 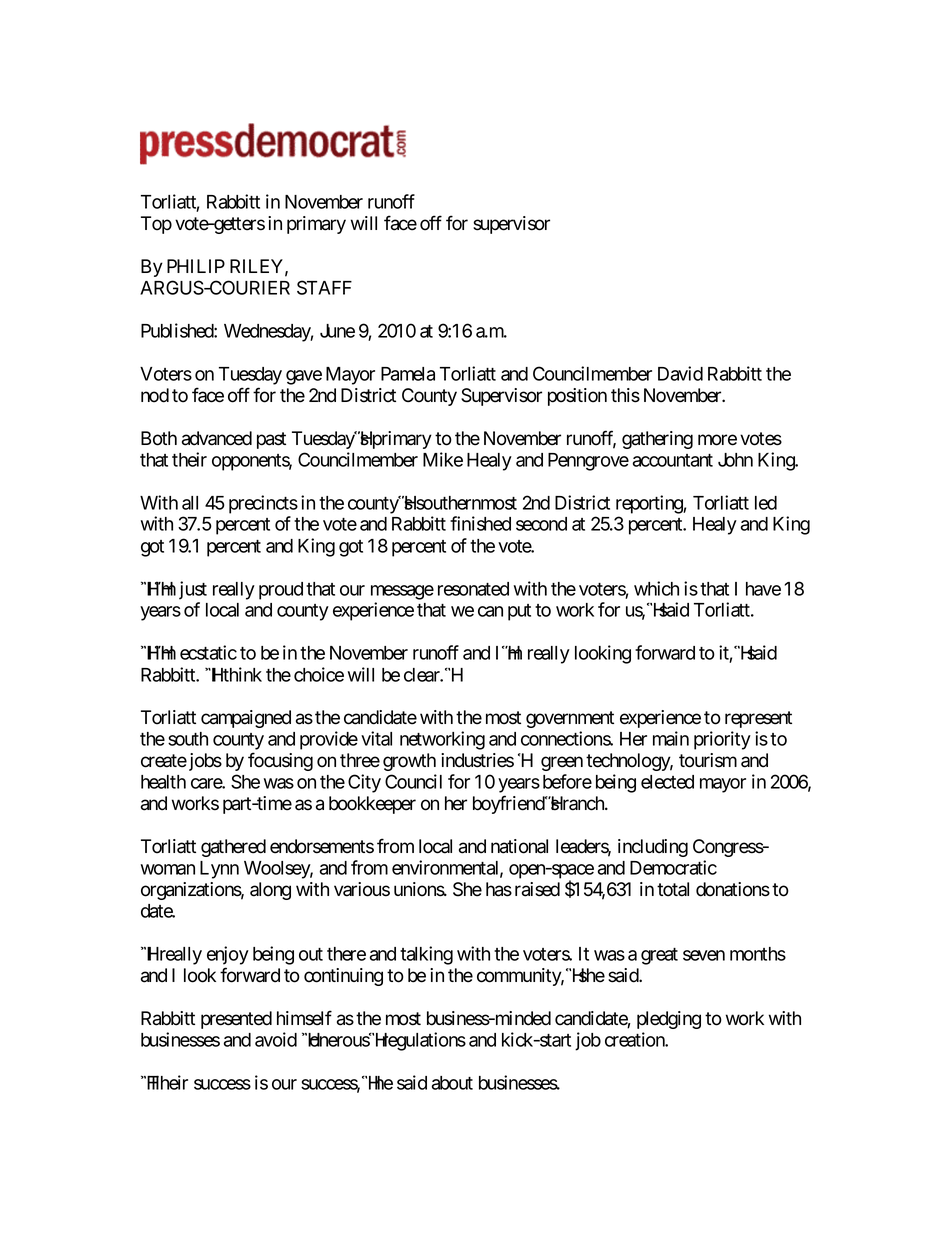 What do you see at coordinates (656, 588) in the screenshot?
I see `which` at bounding box center [656, 588].
